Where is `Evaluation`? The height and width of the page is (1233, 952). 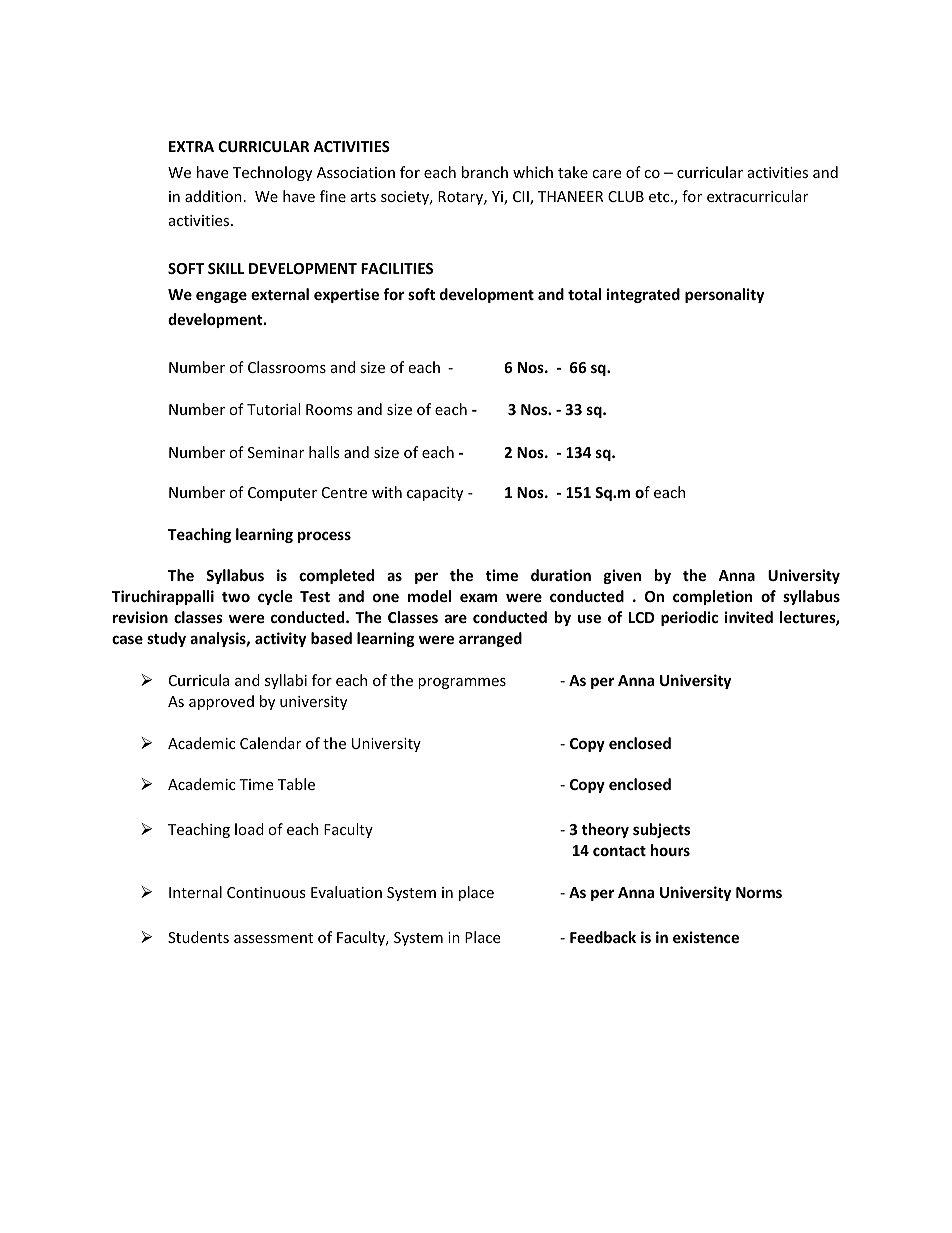 Evaluation is located at coordinates (346, 892).
